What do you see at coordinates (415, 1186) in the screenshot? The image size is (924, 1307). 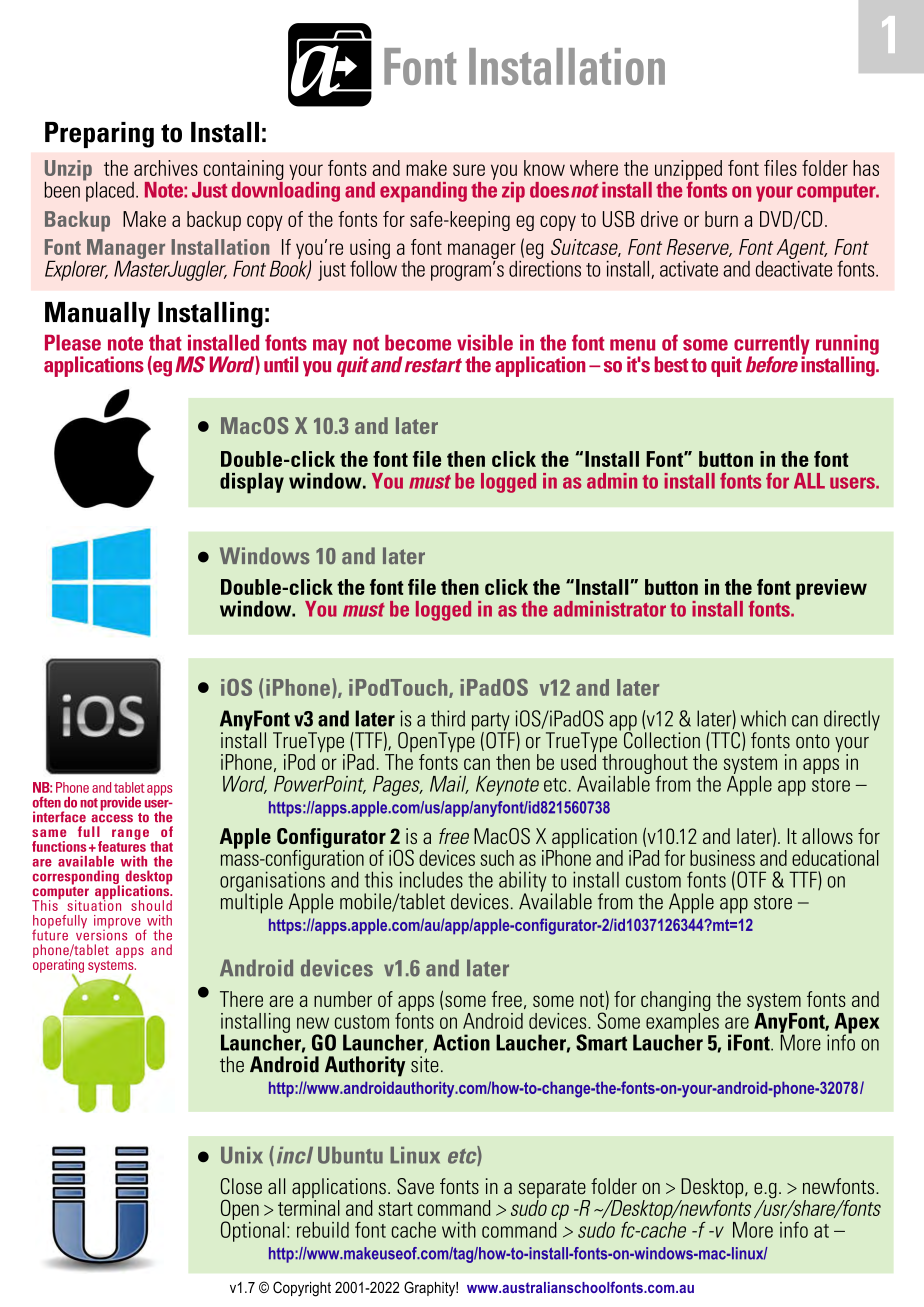 I see `Save` at bounding box center [415, 1186].
